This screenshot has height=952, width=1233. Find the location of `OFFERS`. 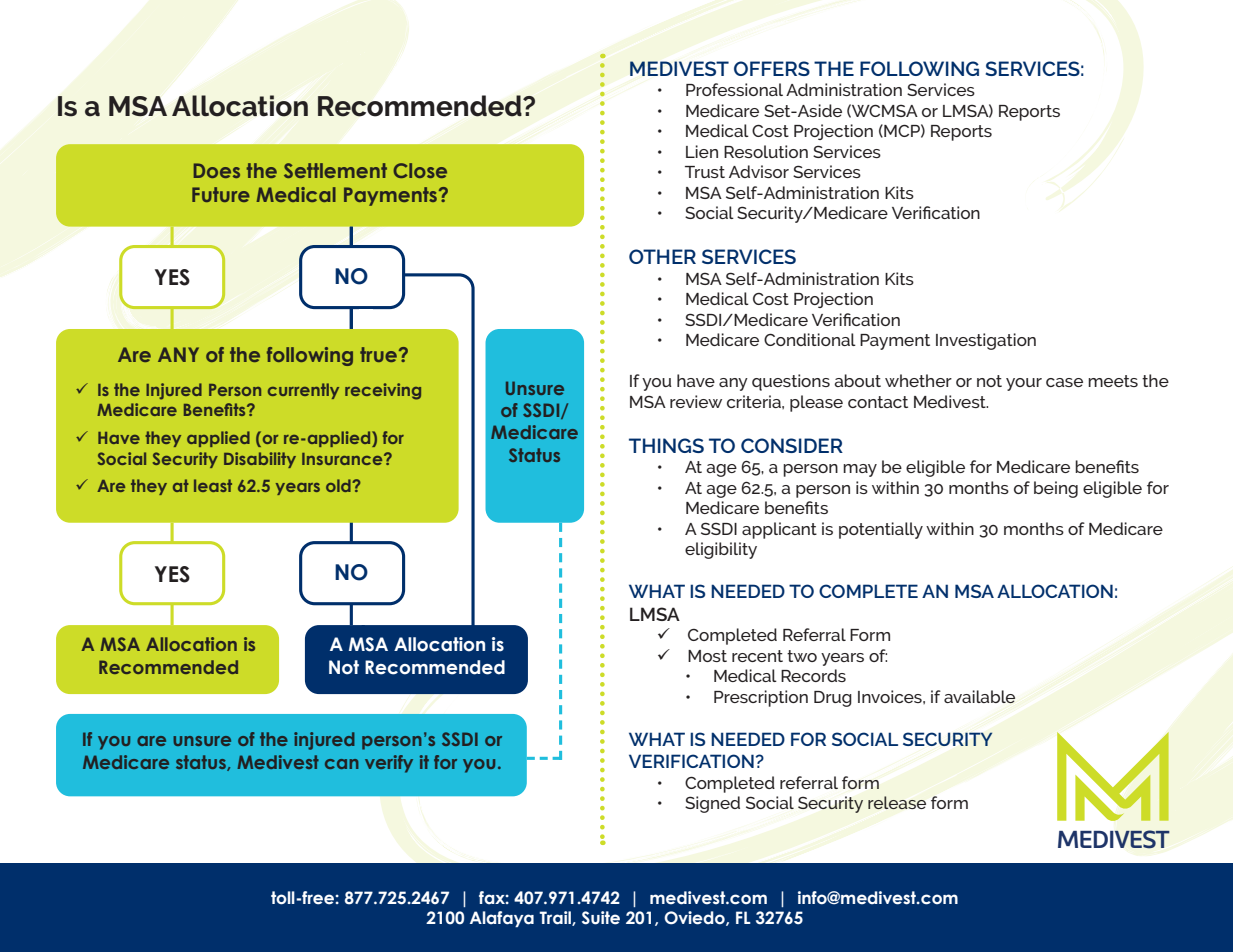

OFFERS is located at coordinates (772, 68).
